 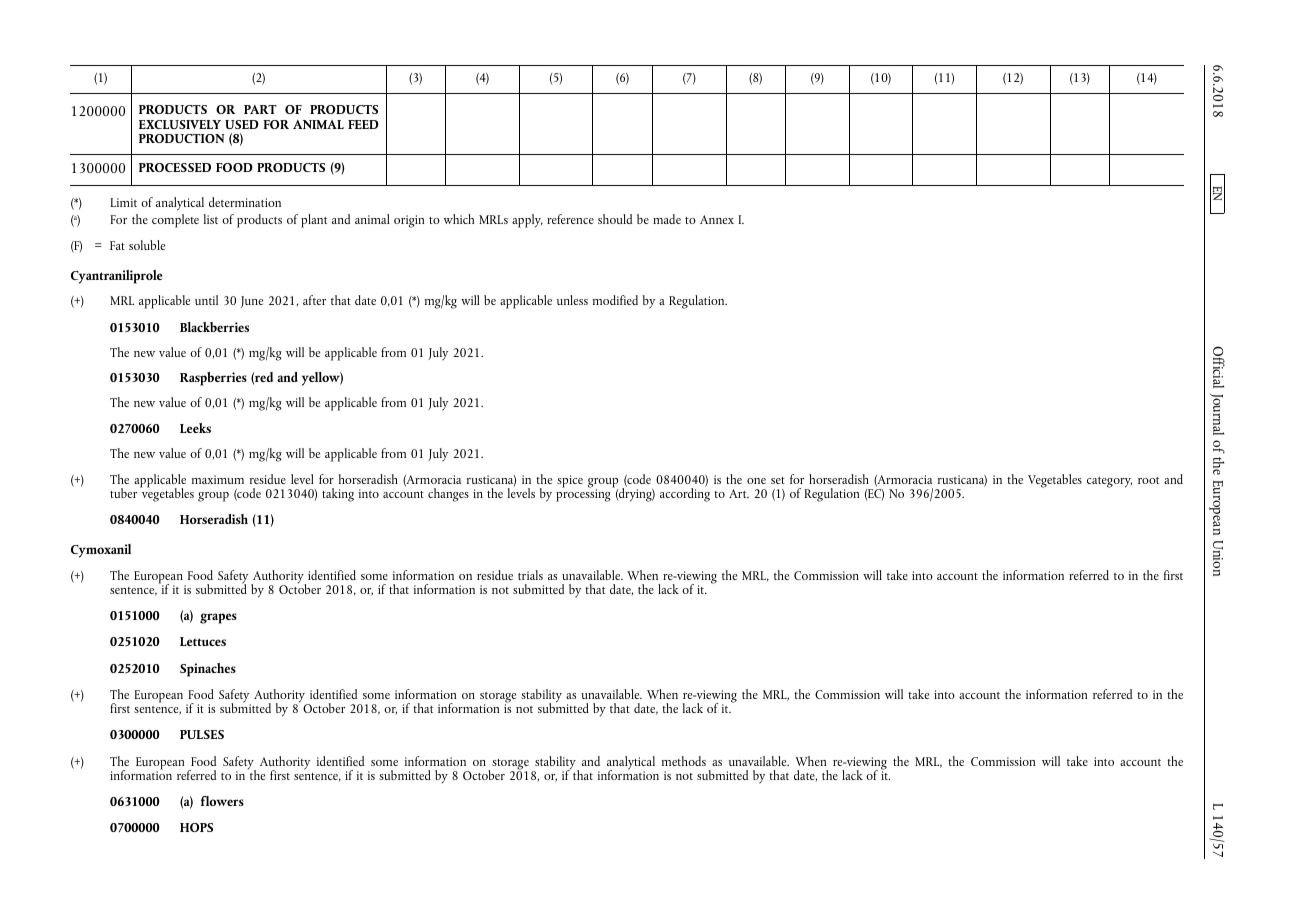 What do you see at coordinates (570, 481) in the screenshot?
I see `spice` at bounding box center [570, 481].
